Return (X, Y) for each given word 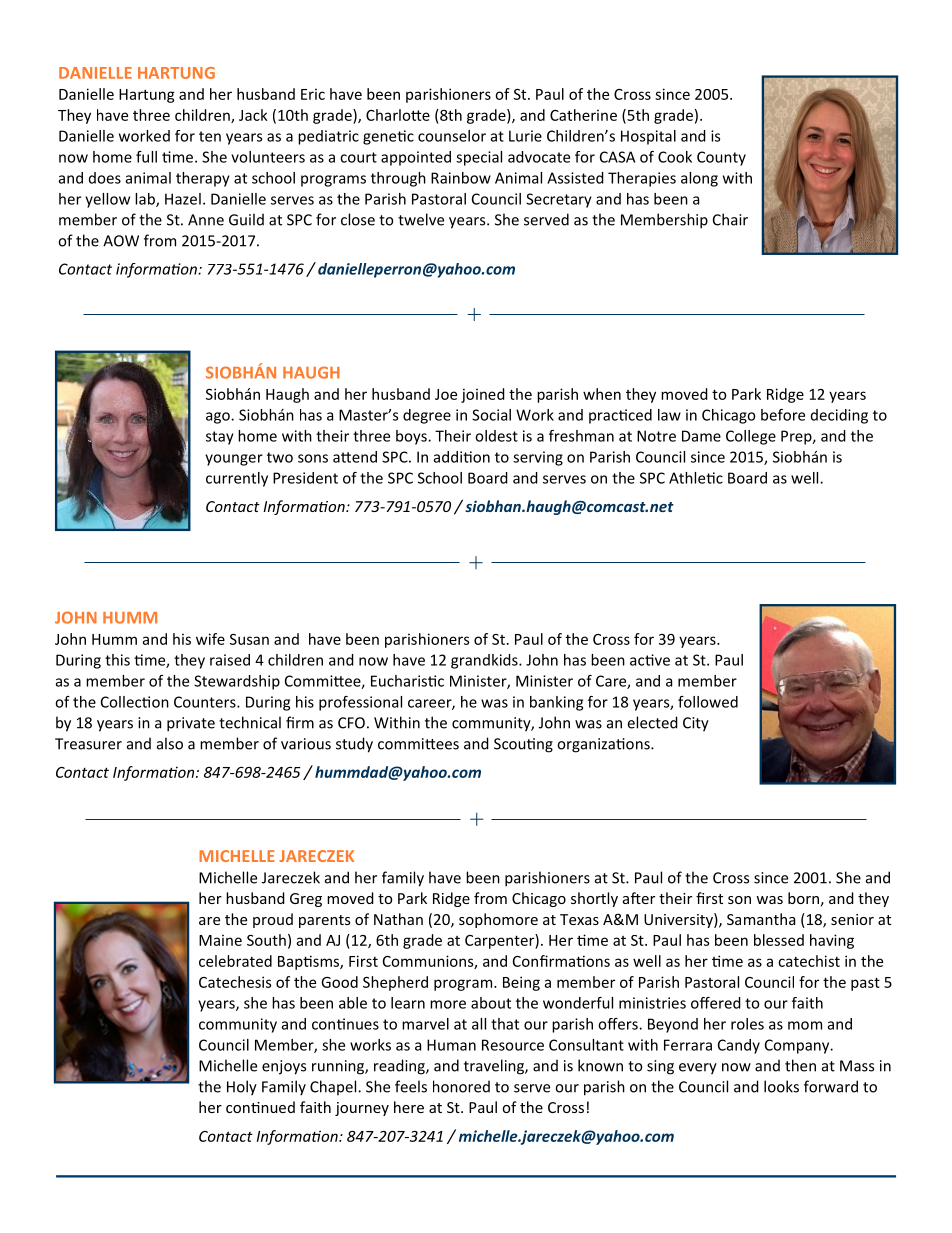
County (721, 158)
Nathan (398, 919)
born (803, 898)
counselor (452, 136)
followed (708, 702)
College (751, 437)
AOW (121, 241)
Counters (206, 702)
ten (210, 136)
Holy (242, 1088)
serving (538, 458)
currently (237, 479)
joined (483, 395)
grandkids (485, 661)
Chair (730, 219)
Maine (220, 940)
